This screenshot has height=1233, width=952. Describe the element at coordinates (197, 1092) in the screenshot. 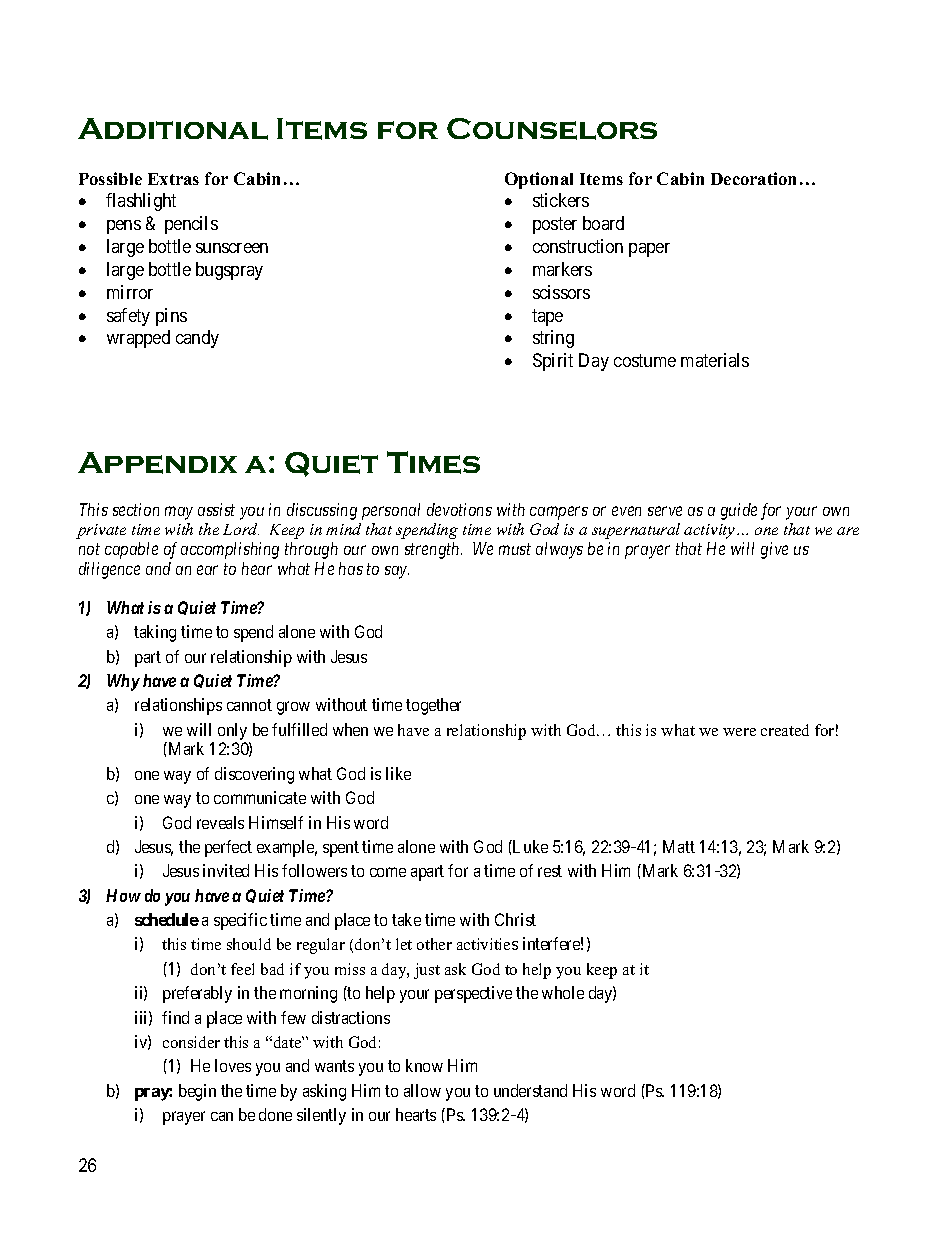

I see `begin` at that location.
